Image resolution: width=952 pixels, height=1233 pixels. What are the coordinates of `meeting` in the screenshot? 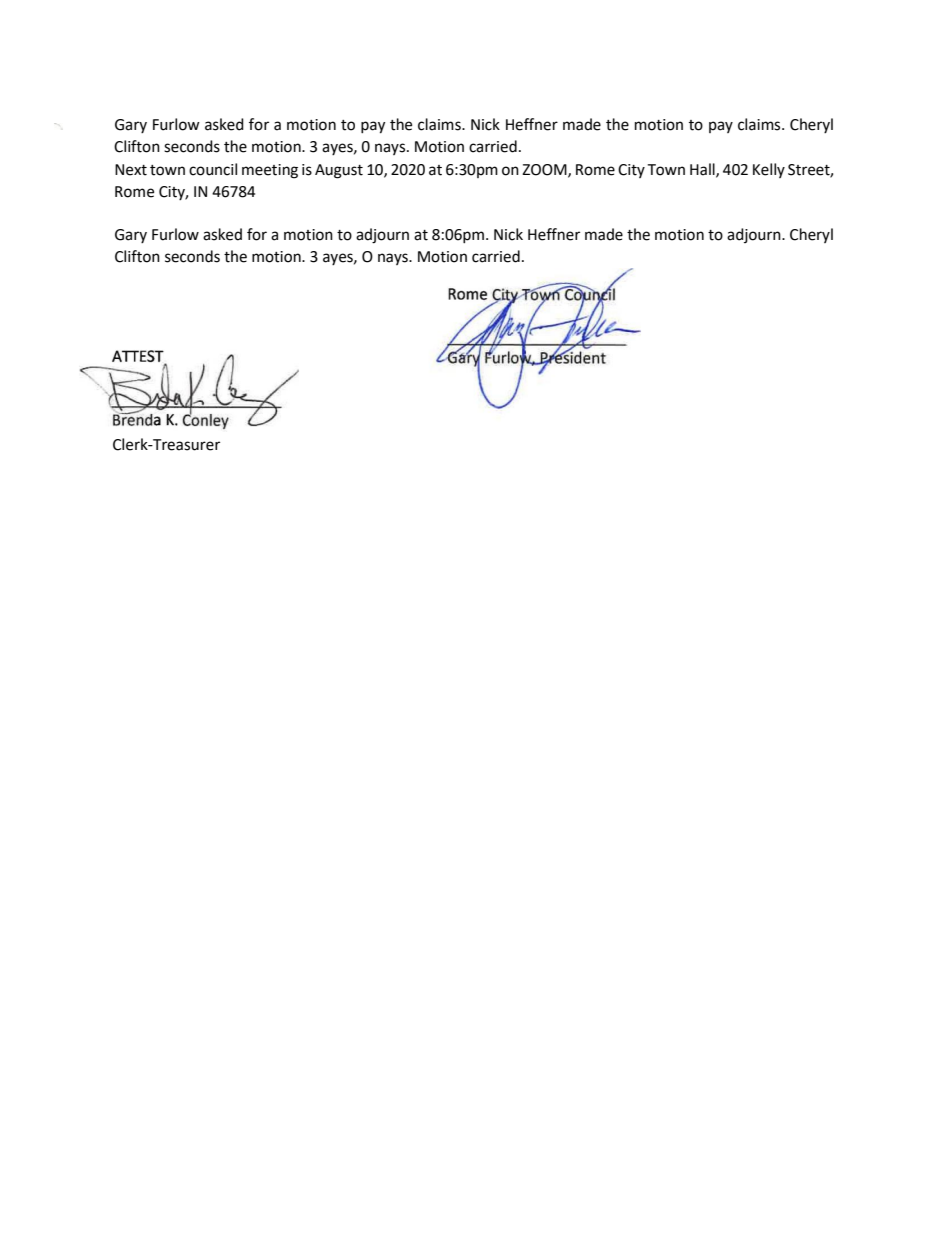 It's located at (270, 171).
